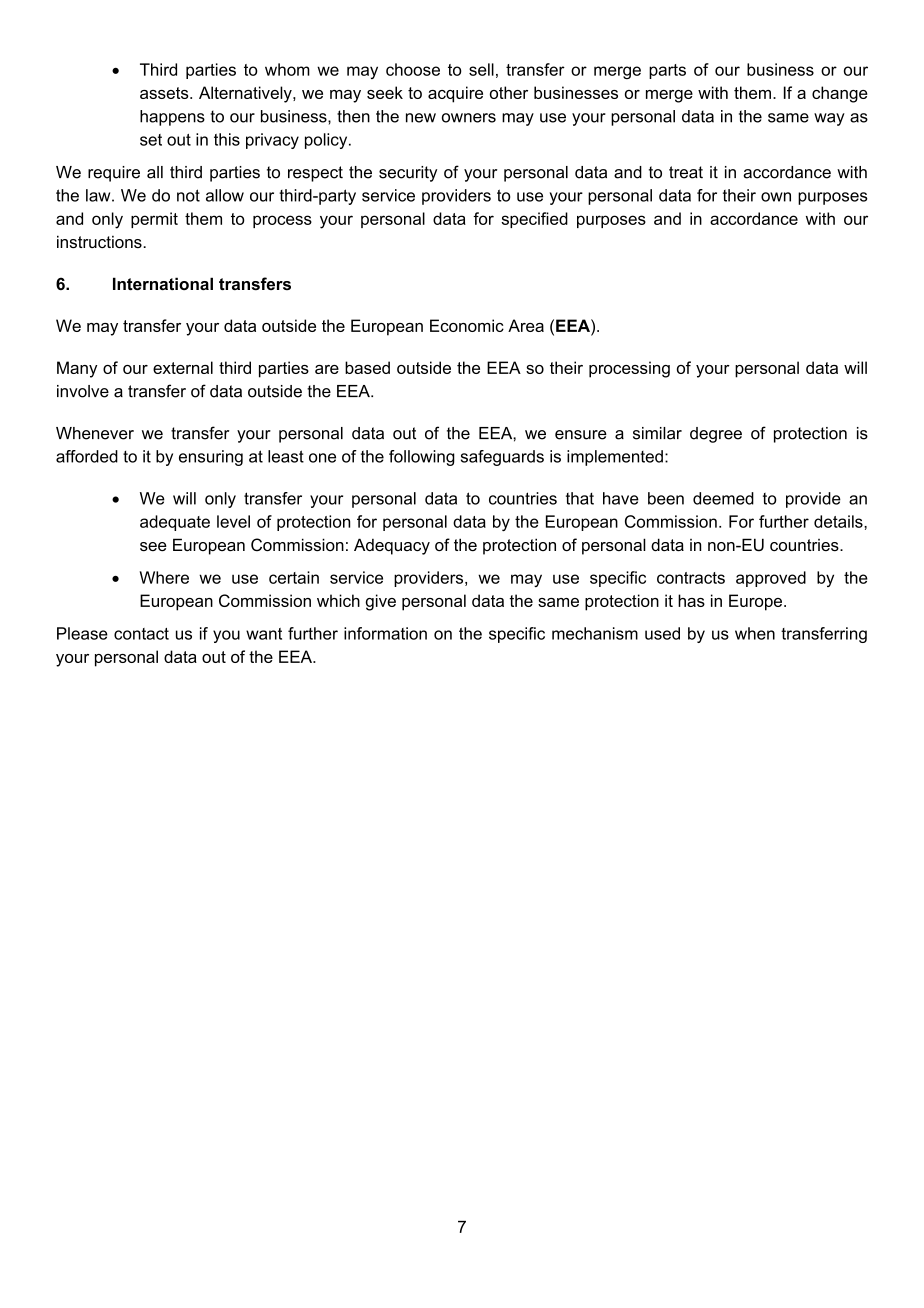 This image has height=1308, width=924. Describe the element at coordinates (467, 325) in the image. I see `Economic` at that location.
